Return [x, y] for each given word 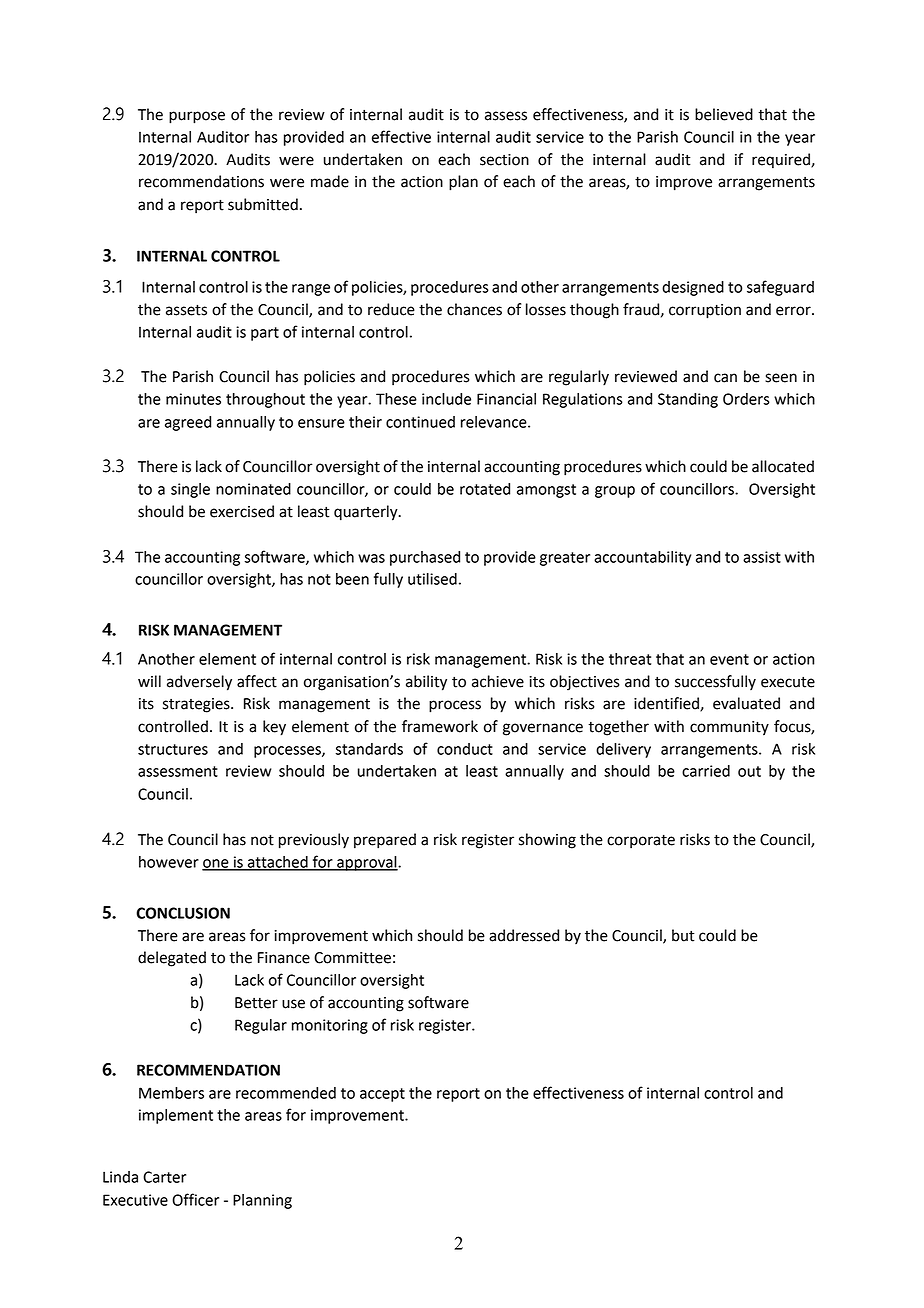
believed [724, 114]
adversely [199, 683]
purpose [197, 117]
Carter [164, 1177]
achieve [498, 681]
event [729, 659]
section [504, 160]
